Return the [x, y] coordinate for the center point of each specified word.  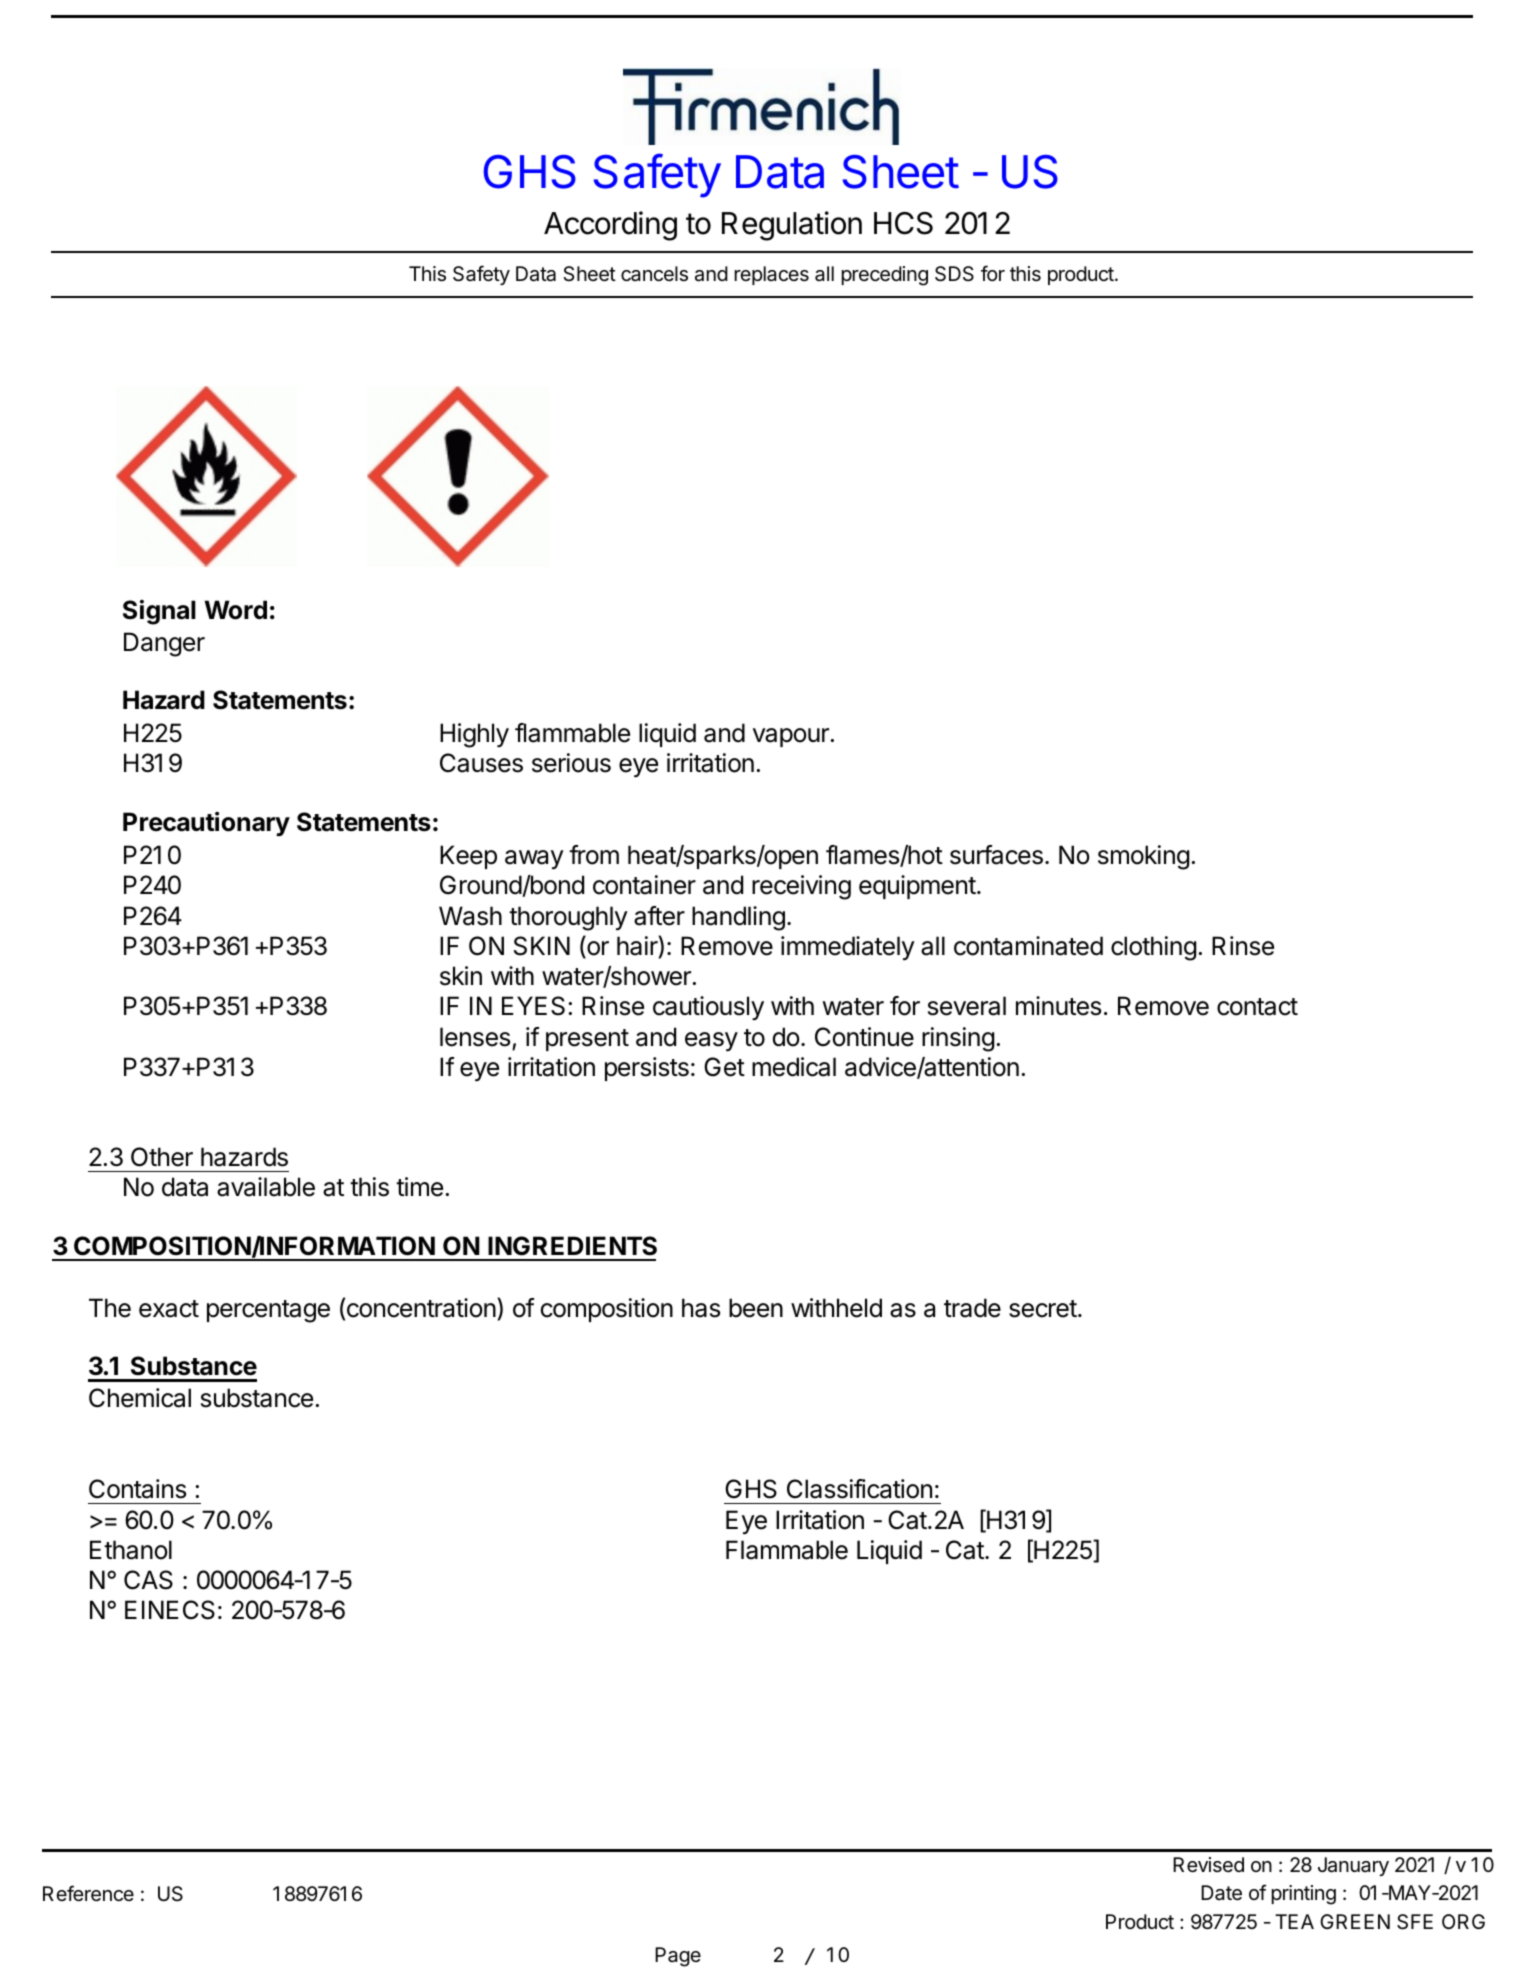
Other [162, 1157]
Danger [164, 644]
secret [1043, 1309]
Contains [137, 1489]
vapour [792, 737]
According [610, 226]
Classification [859, 1489]
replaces [771, 275]
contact [1257, 1007]
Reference [88, 1893]
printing [1303, 1895]
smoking [1144, 857]
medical [794, 1067]
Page [678, 1957]
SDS [954, 274]
